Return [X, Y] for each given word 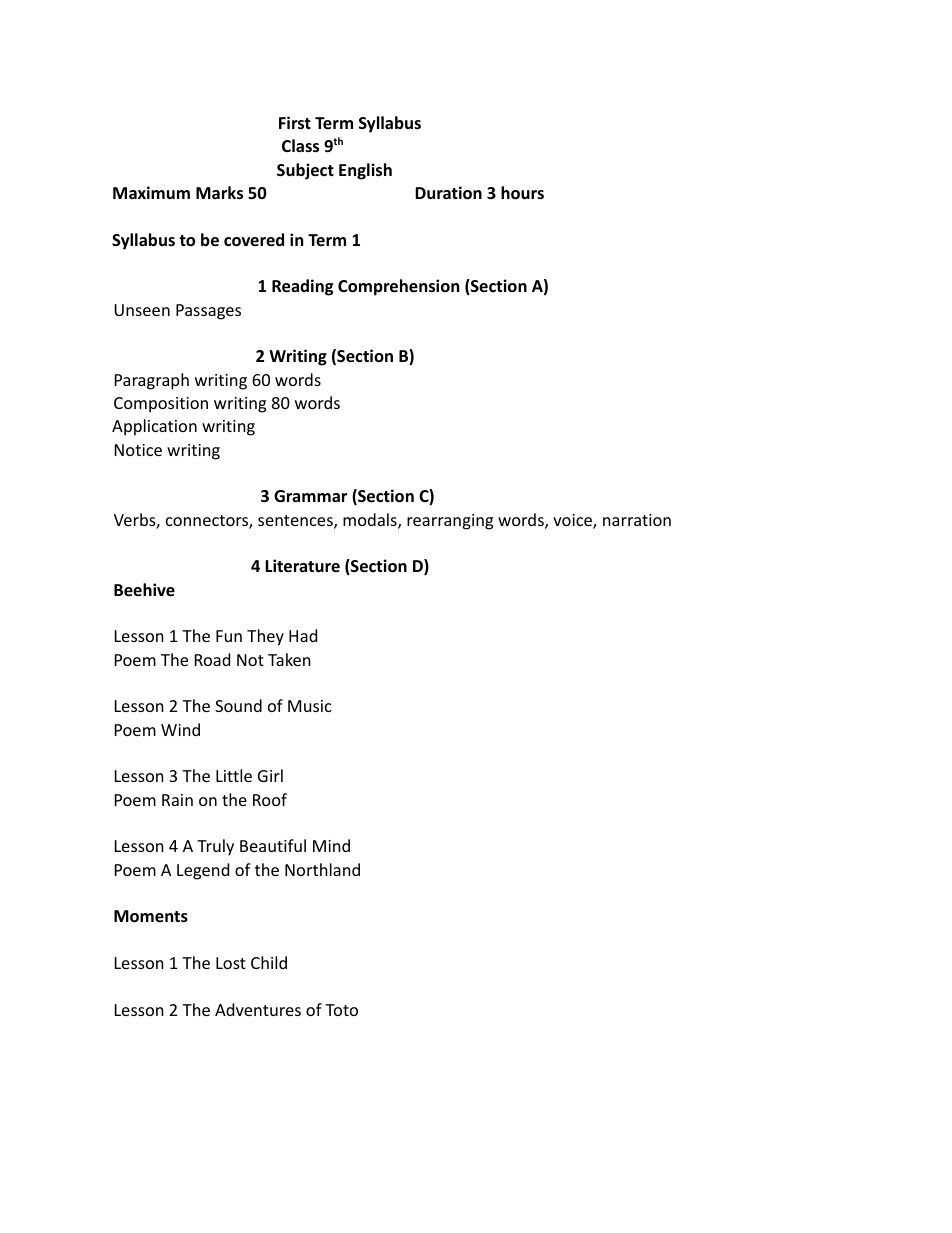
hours [522, 193]
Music [310, 706]
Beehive [144, 590]
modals [371, 521]
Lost [231, 963]
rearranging [450, 522]
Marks [219, 193]
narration [637, 520]
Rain [177, 800]
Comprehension [398, 287]
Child [269, 962]
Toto [341, 1010]
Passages [208, 312]
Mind [331, 845]
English [365, 171]
